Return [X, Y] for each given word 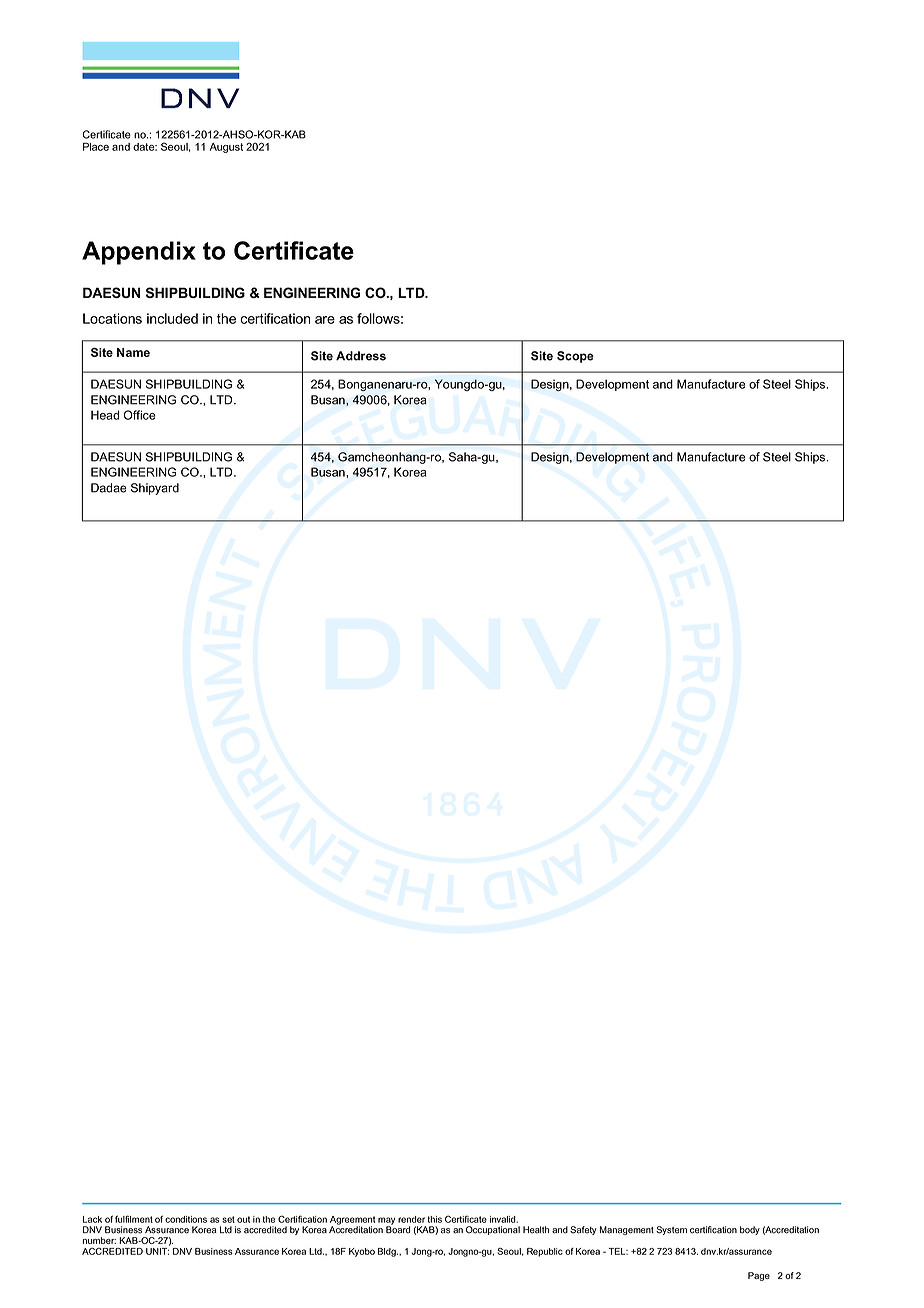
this [435, 1219]
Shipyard [155, 489]
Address [361, 356]
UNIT [157, 1251]
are [325, 320]
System [671, 1230]
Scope [575, 357]
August [226, 148]
